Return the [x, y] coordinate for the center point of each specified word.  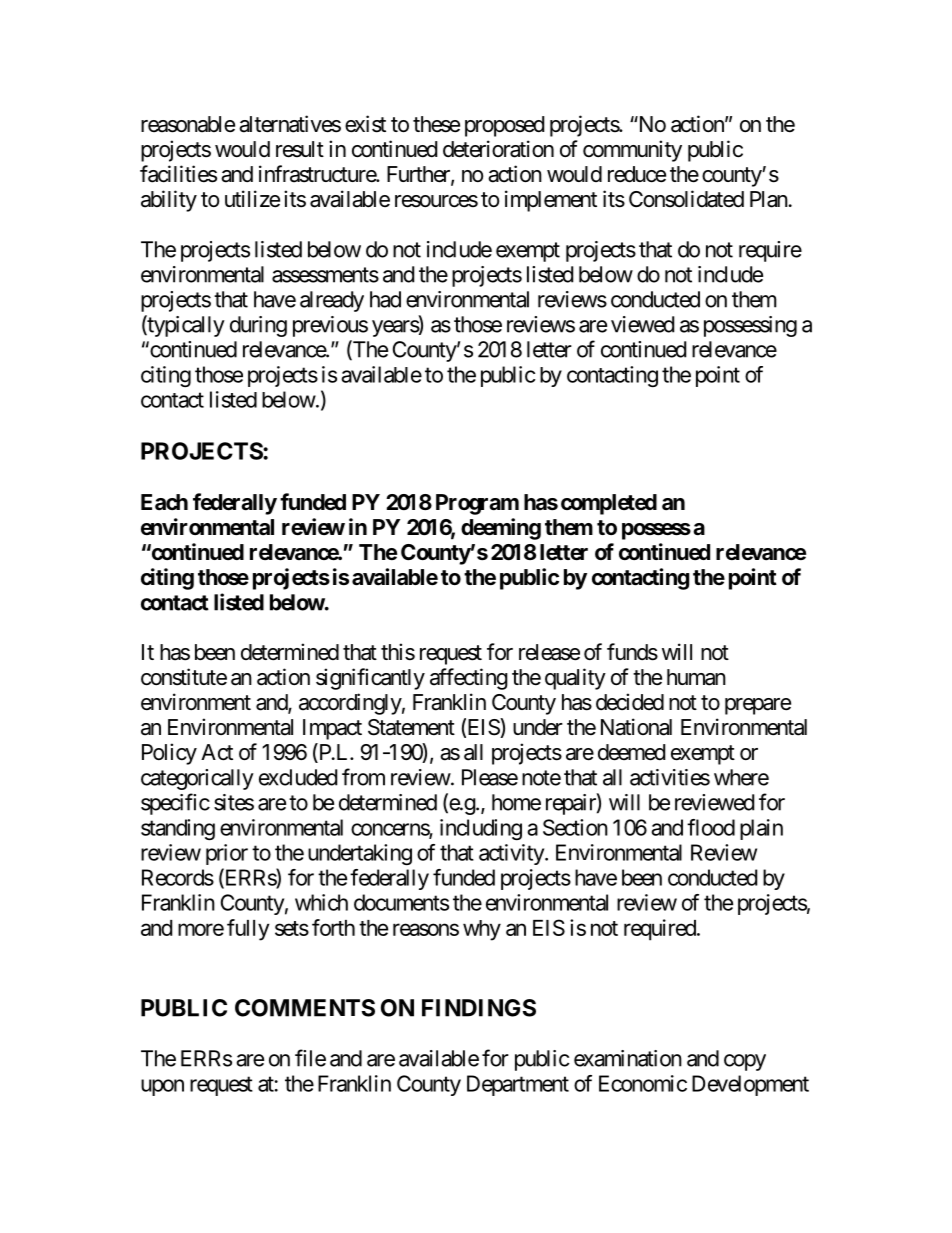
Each [164, 502]
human [696, 677]
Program [477, 504]
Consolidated [686, 199]
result [300, 149]
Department [518, 1085]
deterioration [498, 149]
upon [162, 1087]
